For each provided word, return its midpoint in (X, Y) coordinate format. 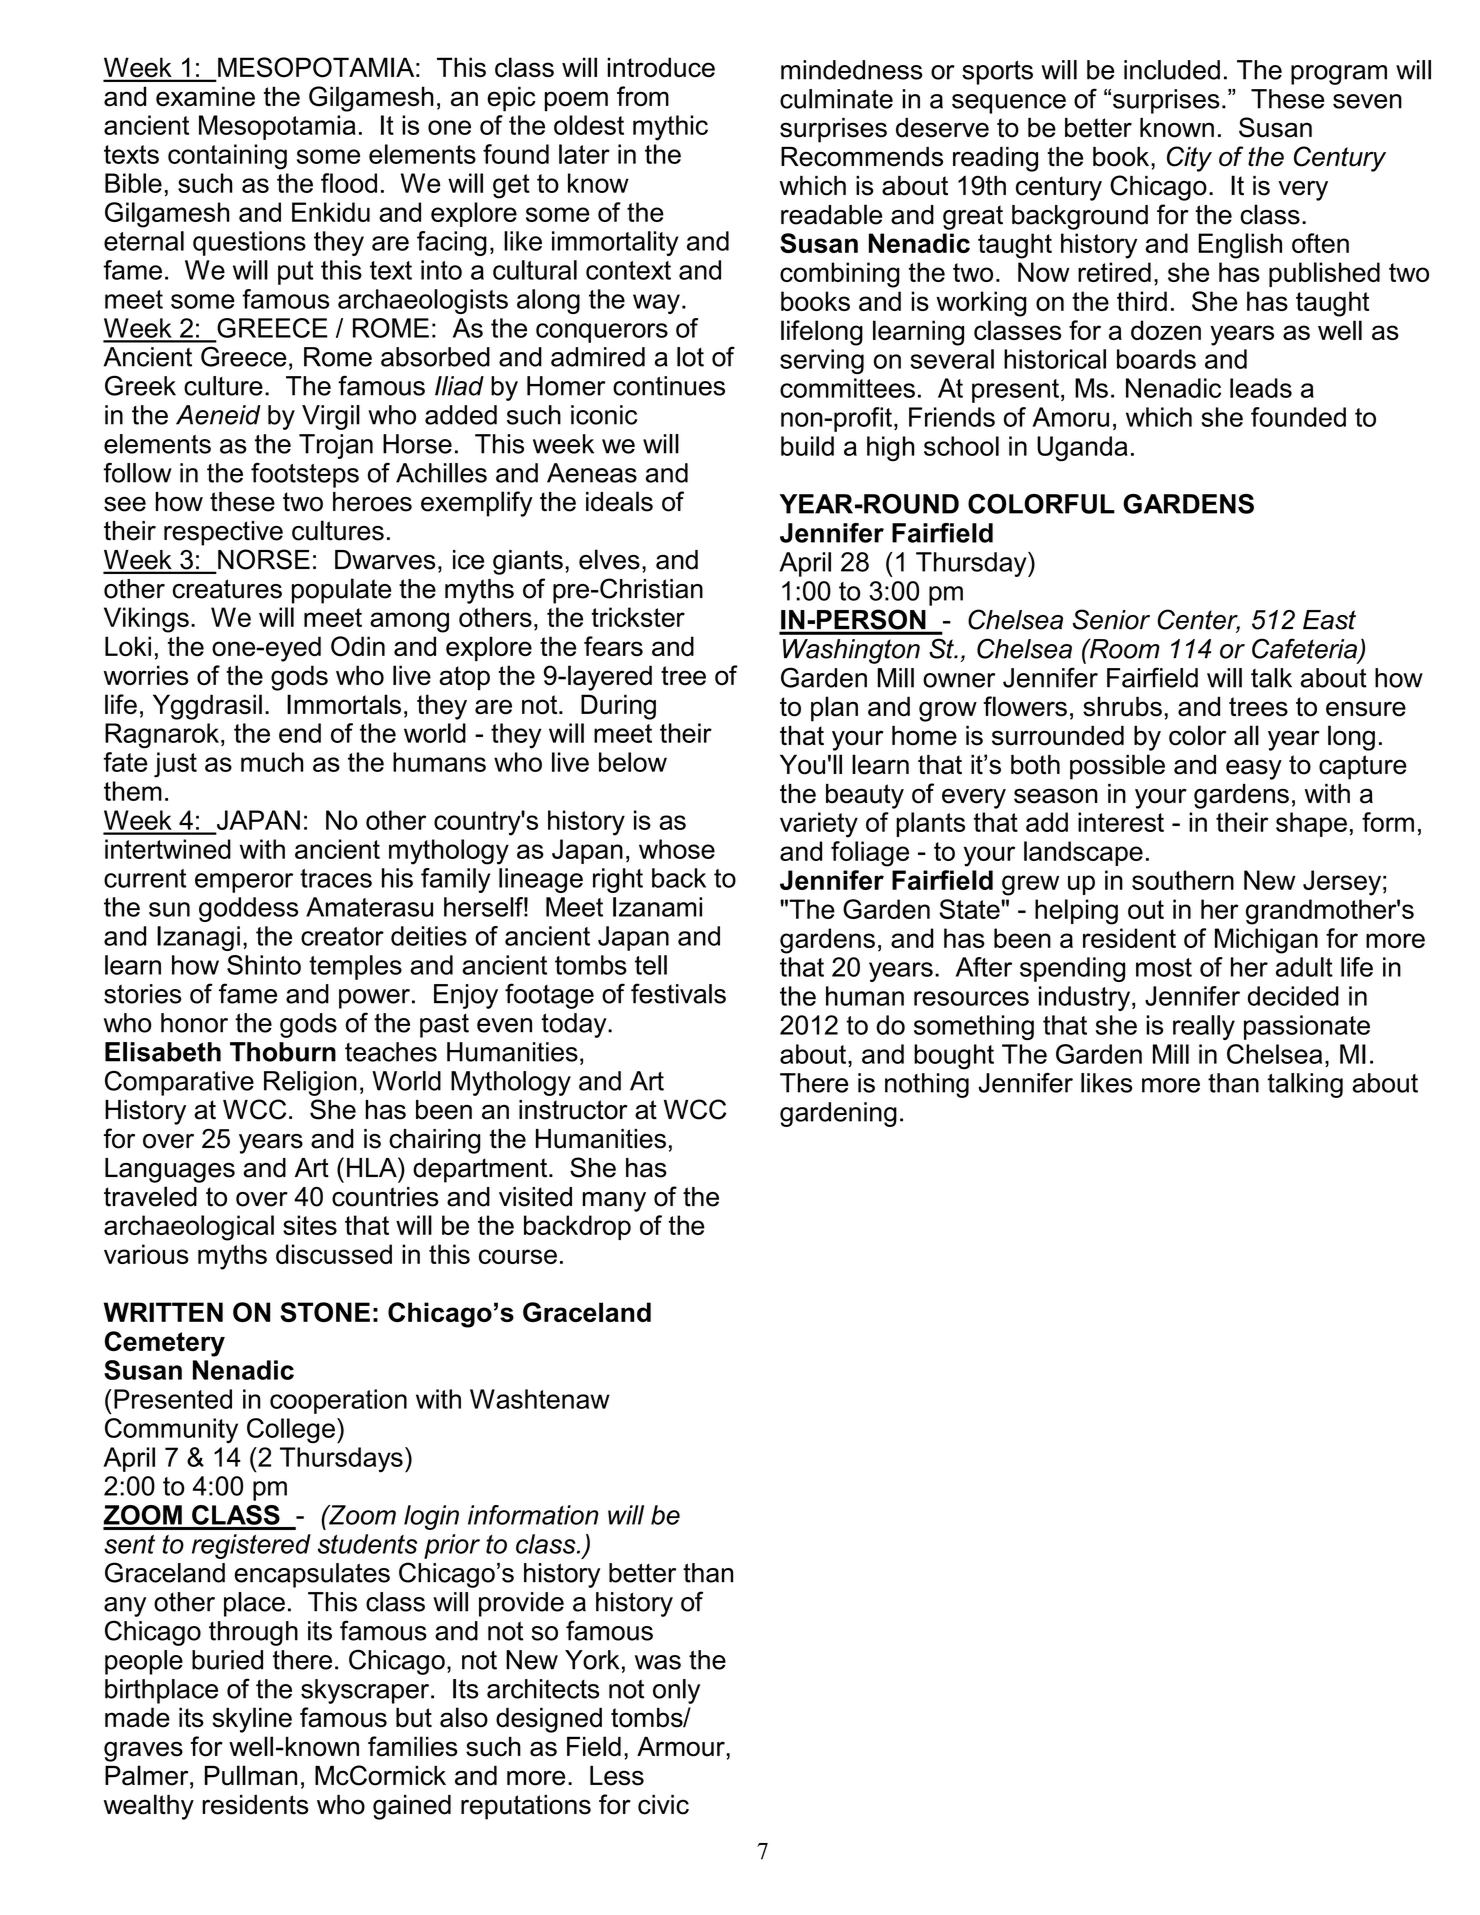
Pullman (251, 1775)
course (518, 1256)
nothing (927, 1085)
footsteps (305, 475)
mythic (670, 128)
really (1204, 1027)
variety (819, 825)
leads (1261, 388)
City (1189, 159)
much (272, 762)
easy (1254, 769)
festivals (678, 993)
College (291, 1431)
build (807, 446)
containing (227, 157)
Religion (310, 1083)
